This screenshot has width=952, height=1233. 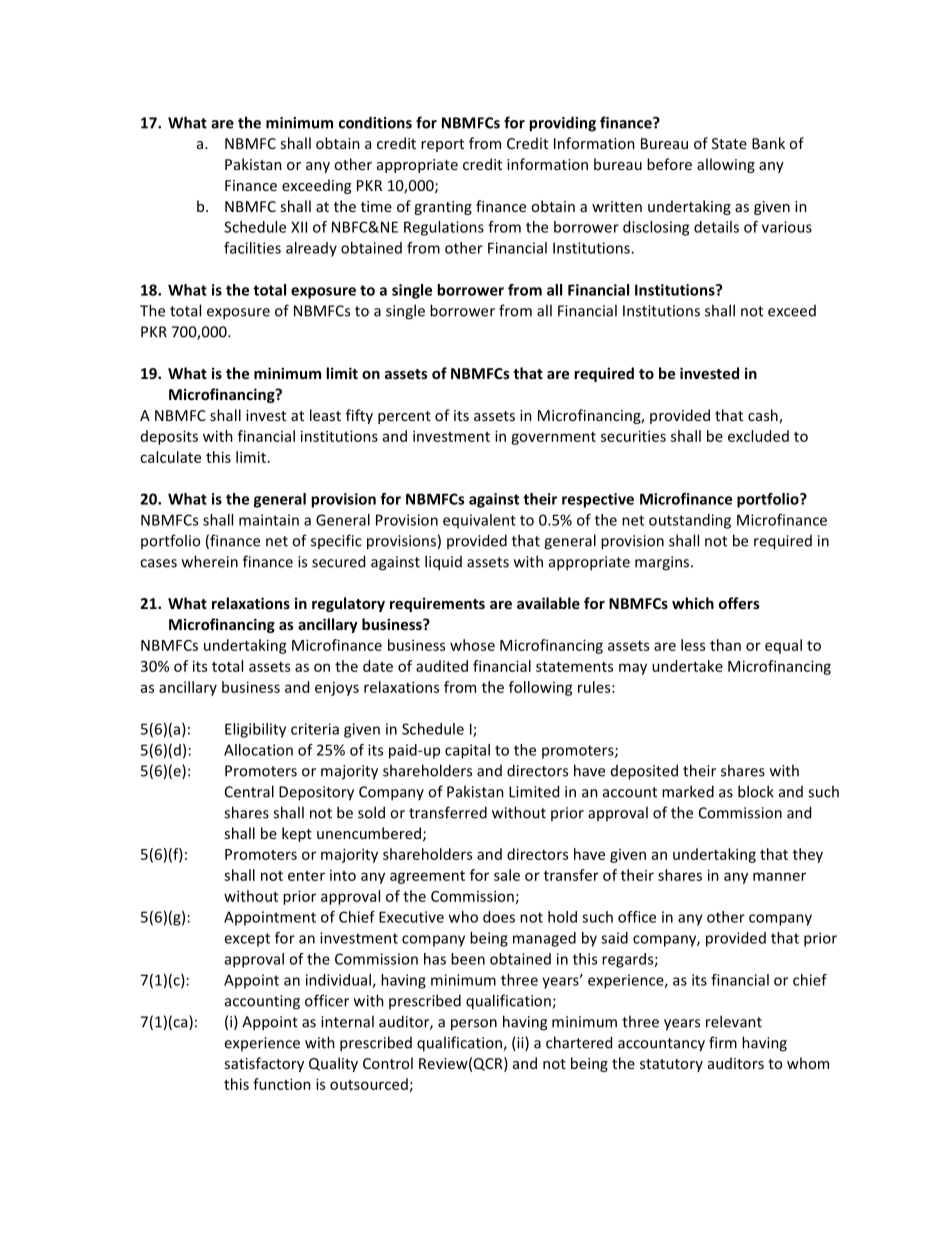 What do you see at coordinates (442, 145) in the screenshot?
I see `report` at bounding box center [442, 145].
